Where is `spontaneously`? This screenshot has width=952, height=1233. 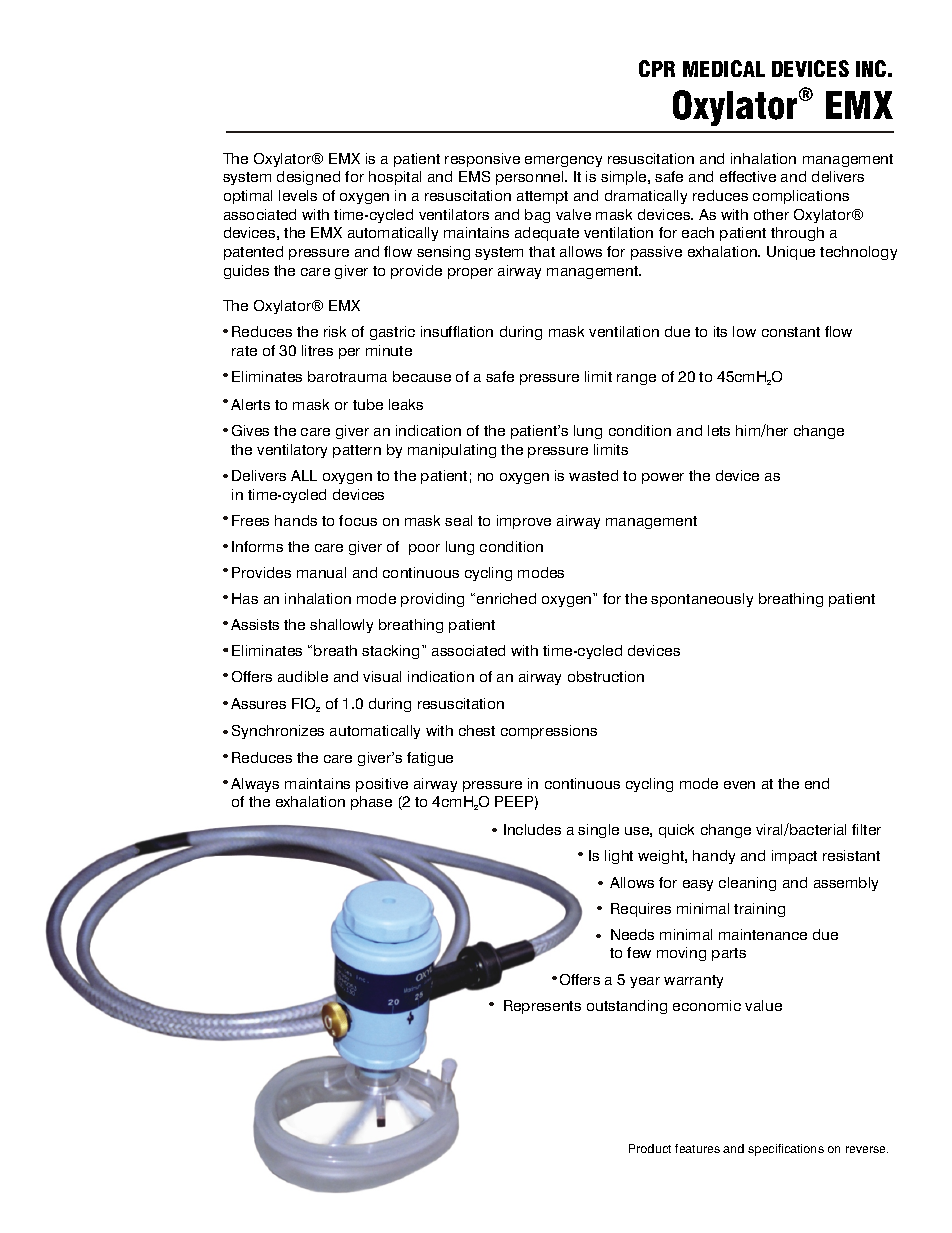
spontaneously is located at coordinates (702, 600).
